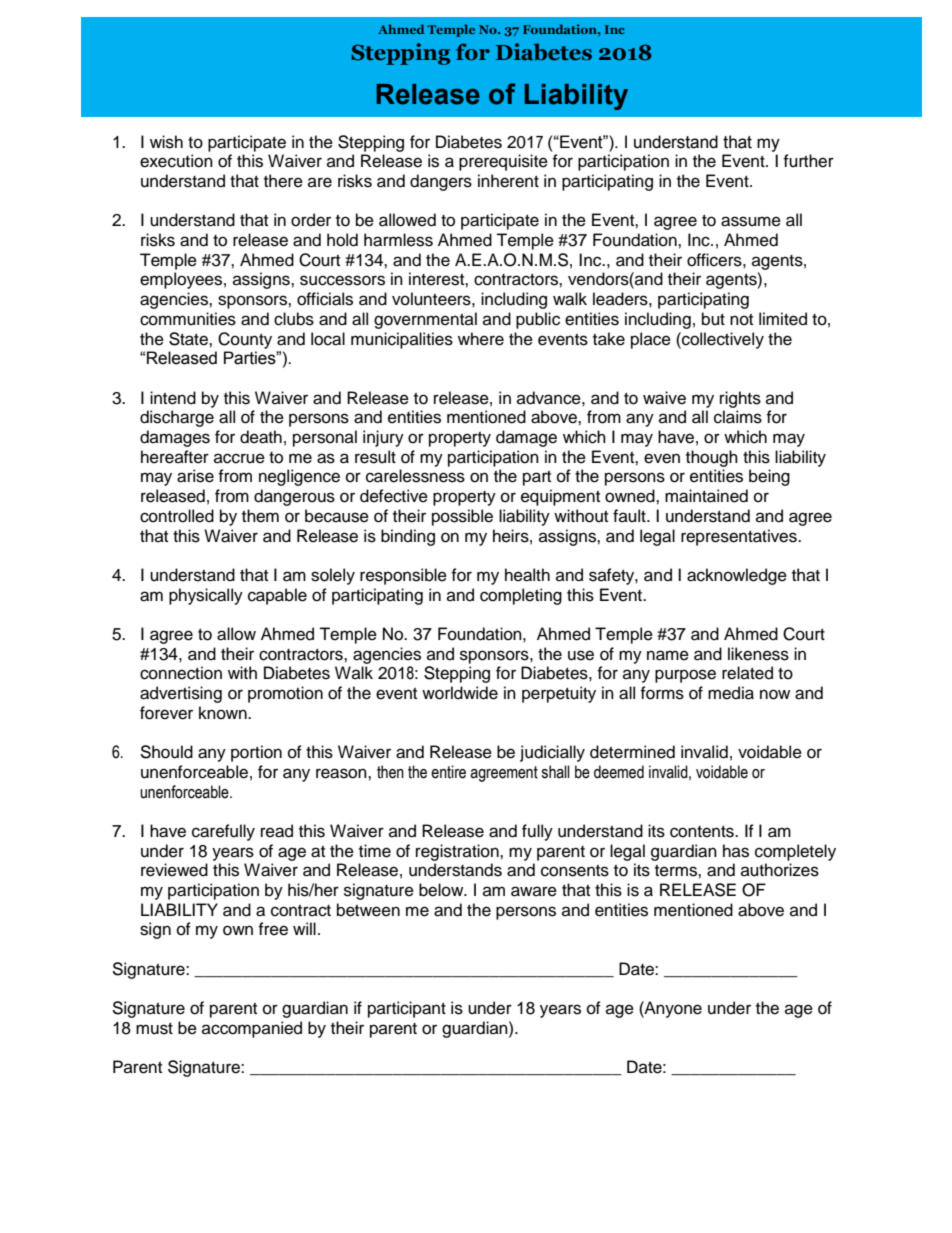  Describe the element at coordinates (181, 673) in the screenshot. I see `connection` at that location.
